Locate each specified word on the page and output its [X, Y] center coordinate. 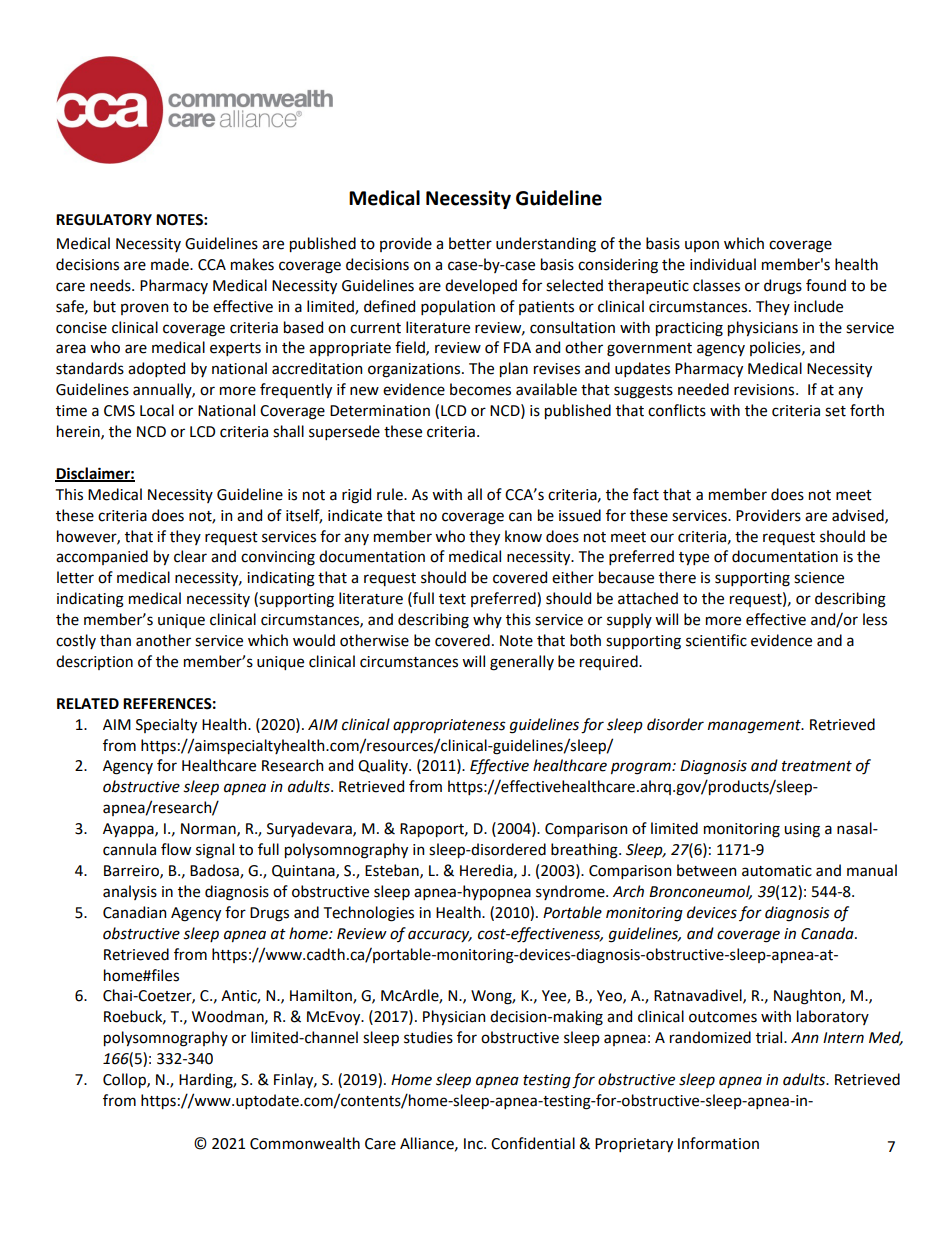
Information [718, 1143]
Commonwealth [305, 1143]
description [94, 662]
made [171, 264]
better [470, 243]
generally [522, 663]
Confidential [533, 1143]
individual [723, 264]
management [755, 727]
